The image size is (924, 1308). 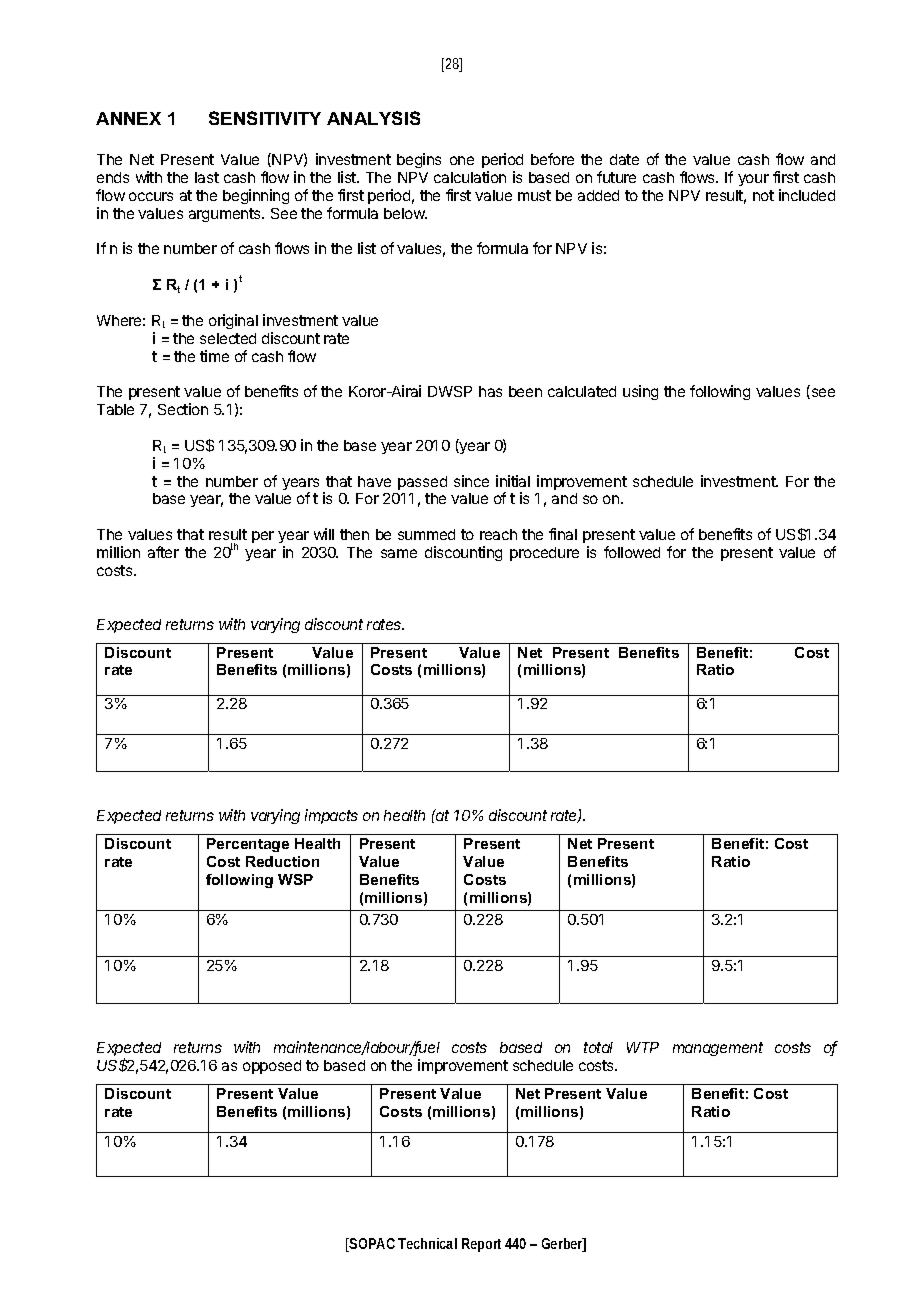 What do you see at coordinates (462, 160) in the document?
I see `one` at bounding box center [462, 160].
